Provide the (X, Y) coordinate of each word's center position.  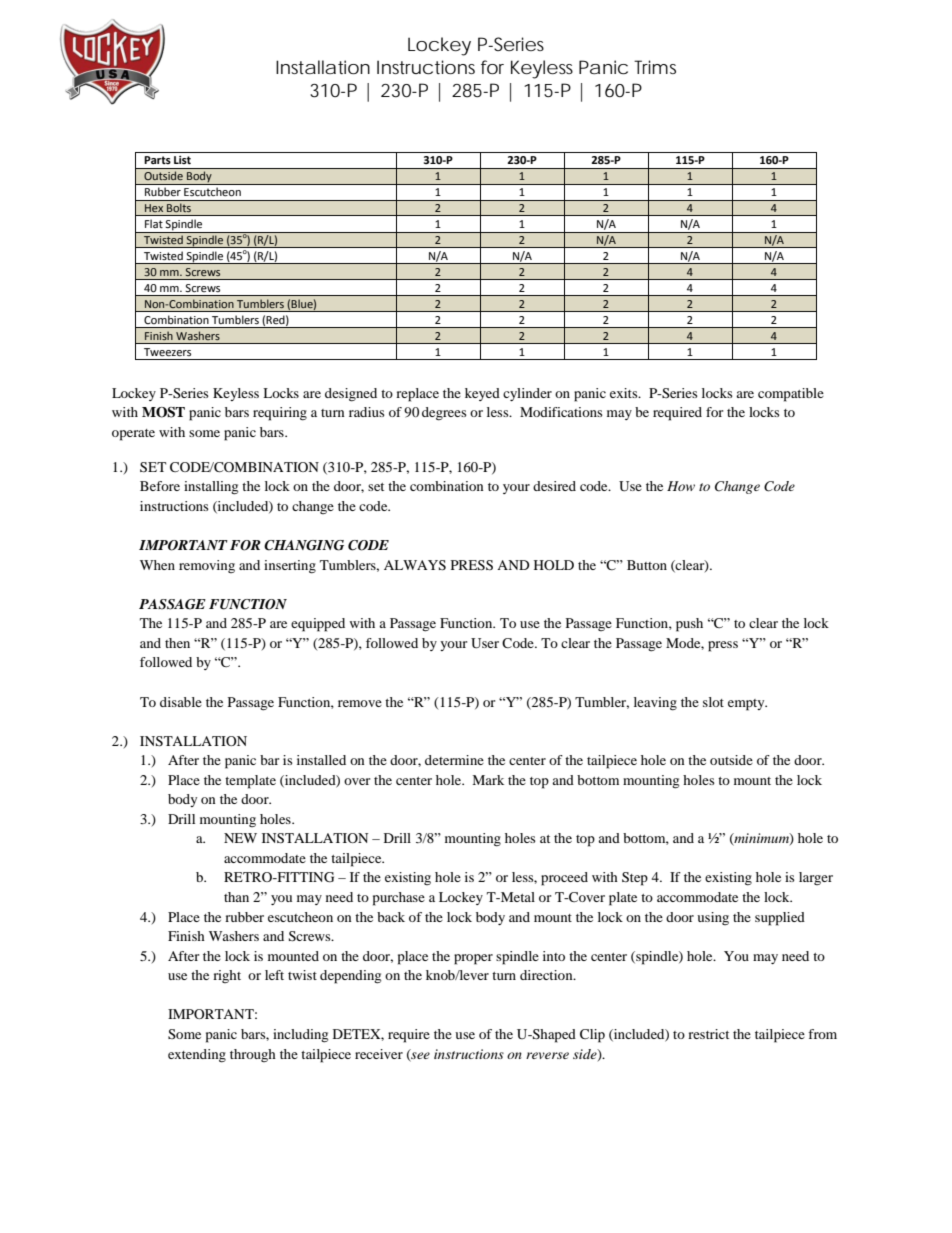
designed (351, 395)
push (689, 625)
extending (197, 1056)
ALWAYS (415, 565)
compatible (791, 395)
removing (207, 566)
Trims (655, 67)
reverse (547, 1055)
